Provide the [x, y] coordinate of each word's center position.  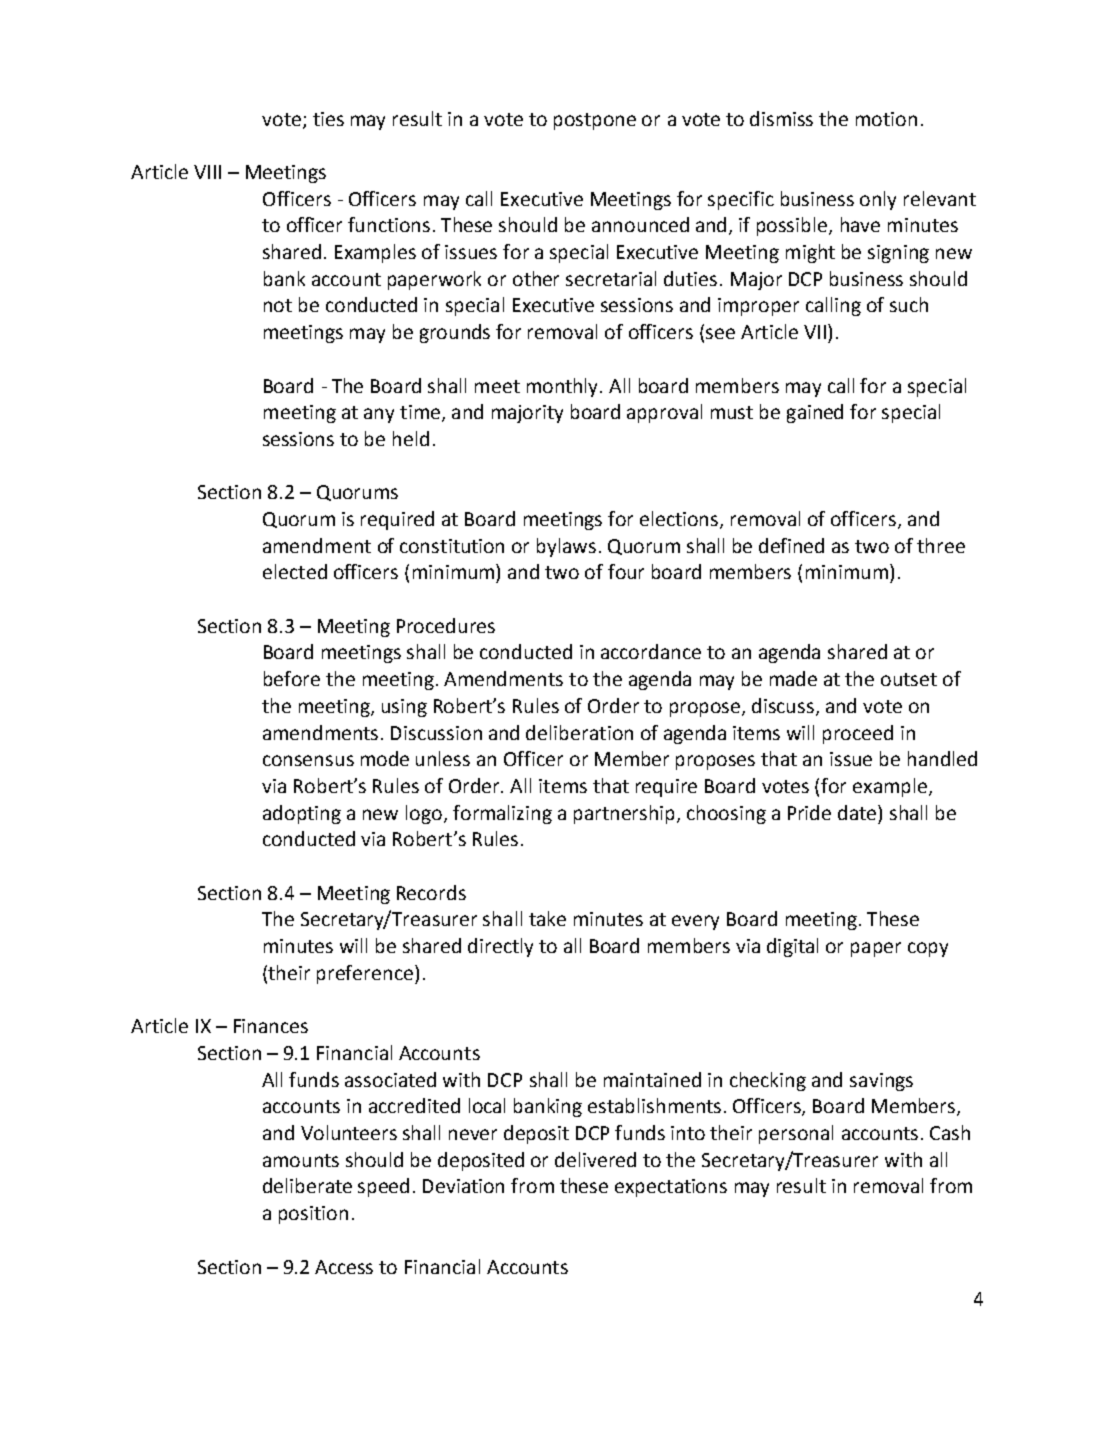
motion [886, 119]
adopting [302, 814]
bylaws [566, 547]
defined [791, 545]
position [313, 1215]
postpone [595, 121]
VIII [207, 172]
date [858, 812]
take [547, 918]
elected [295, 571]
